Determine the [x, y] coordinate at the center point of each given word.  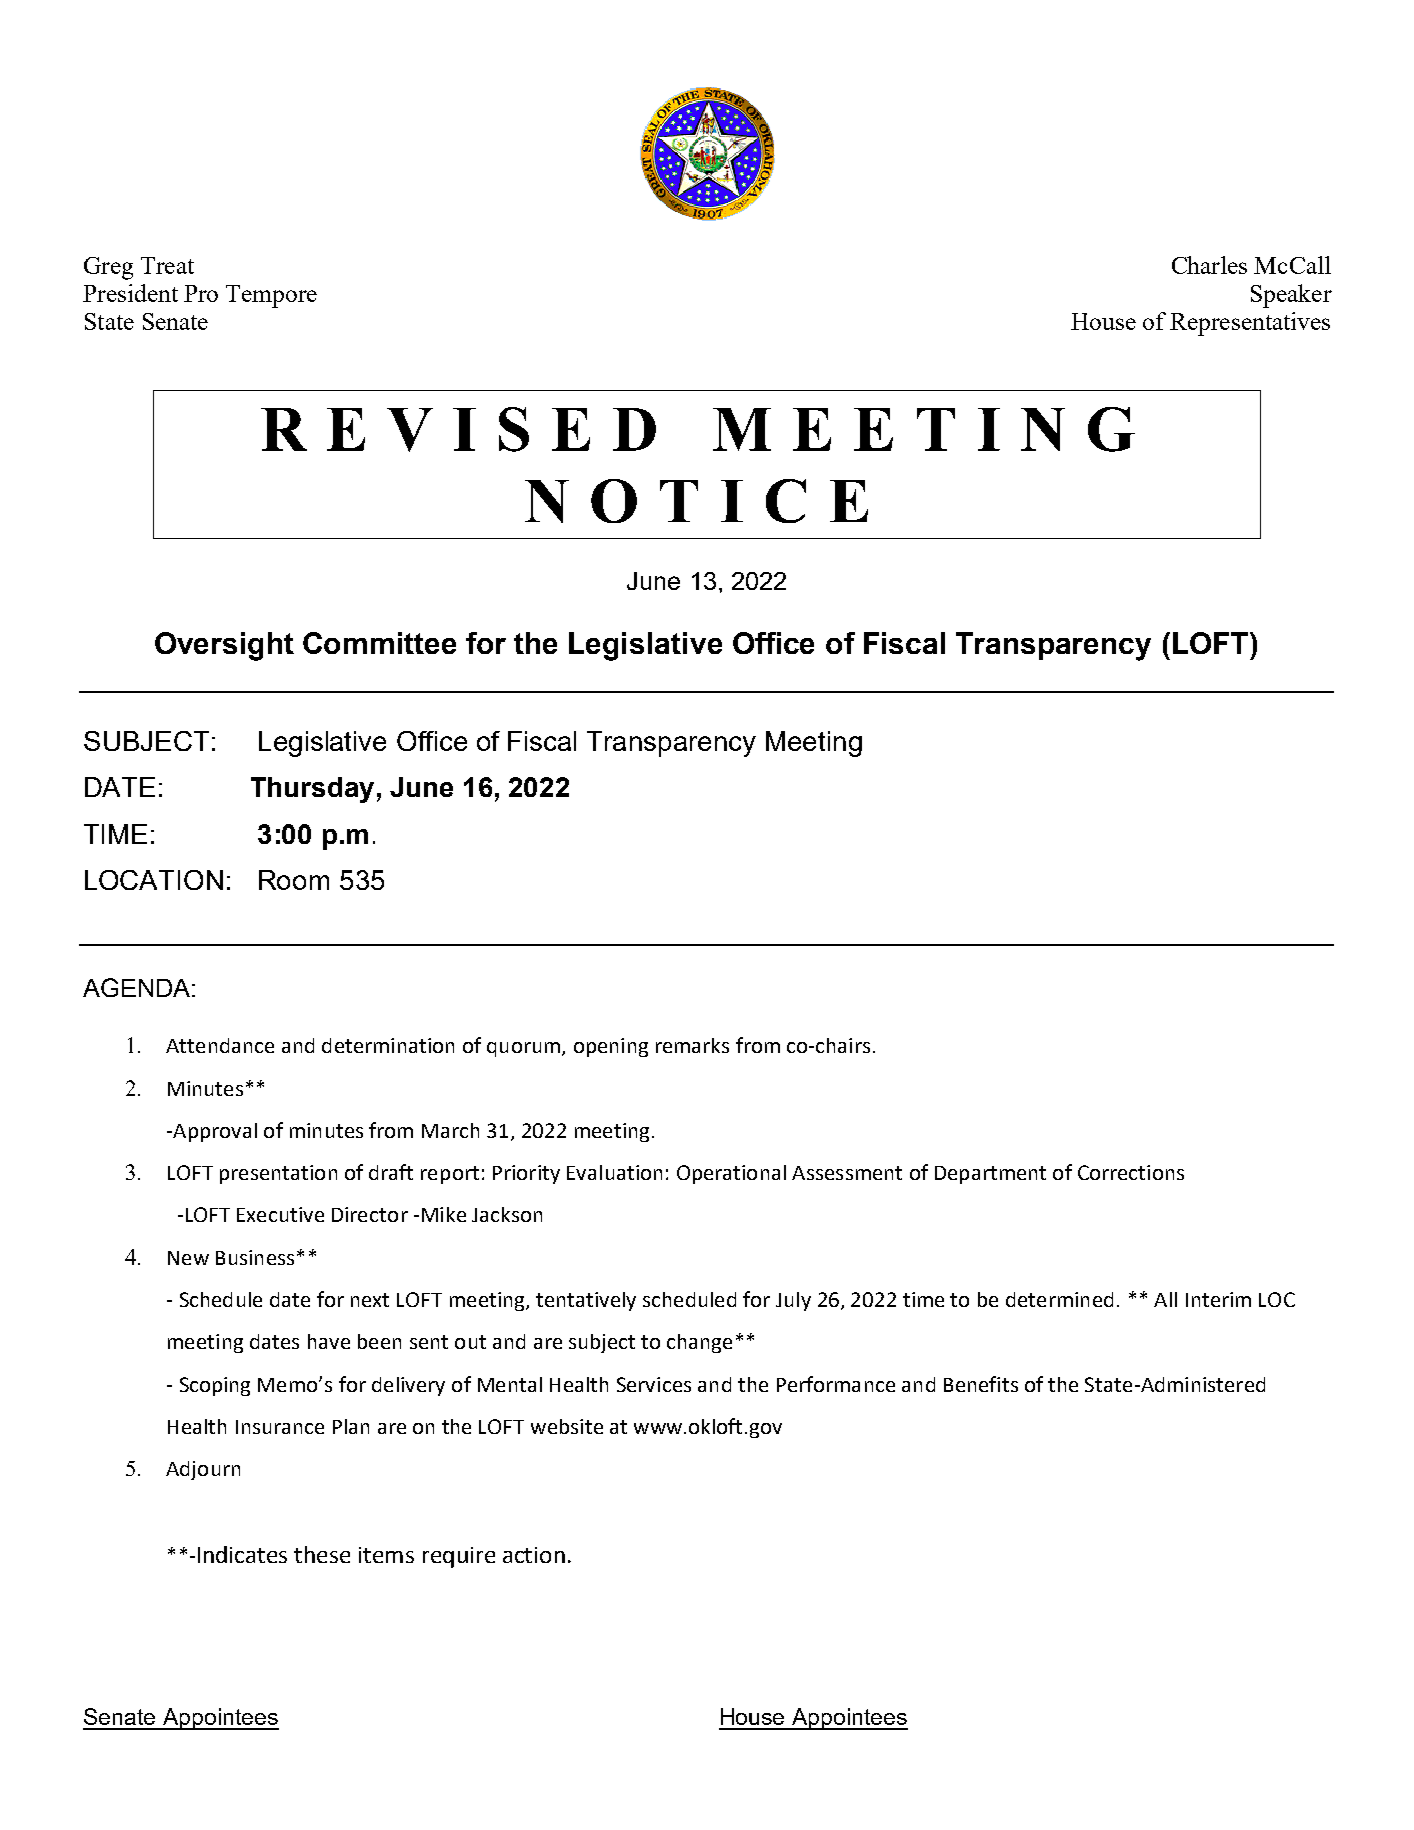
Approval [214, 1132]
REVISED [458, 429]
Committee [379, 643]
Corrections [1131, 1172]
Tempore [271, 296]
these [322, 1554]
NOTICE [696, 501]
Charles [1209, 265]
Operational [731, 1174]
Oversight [224, 646]
